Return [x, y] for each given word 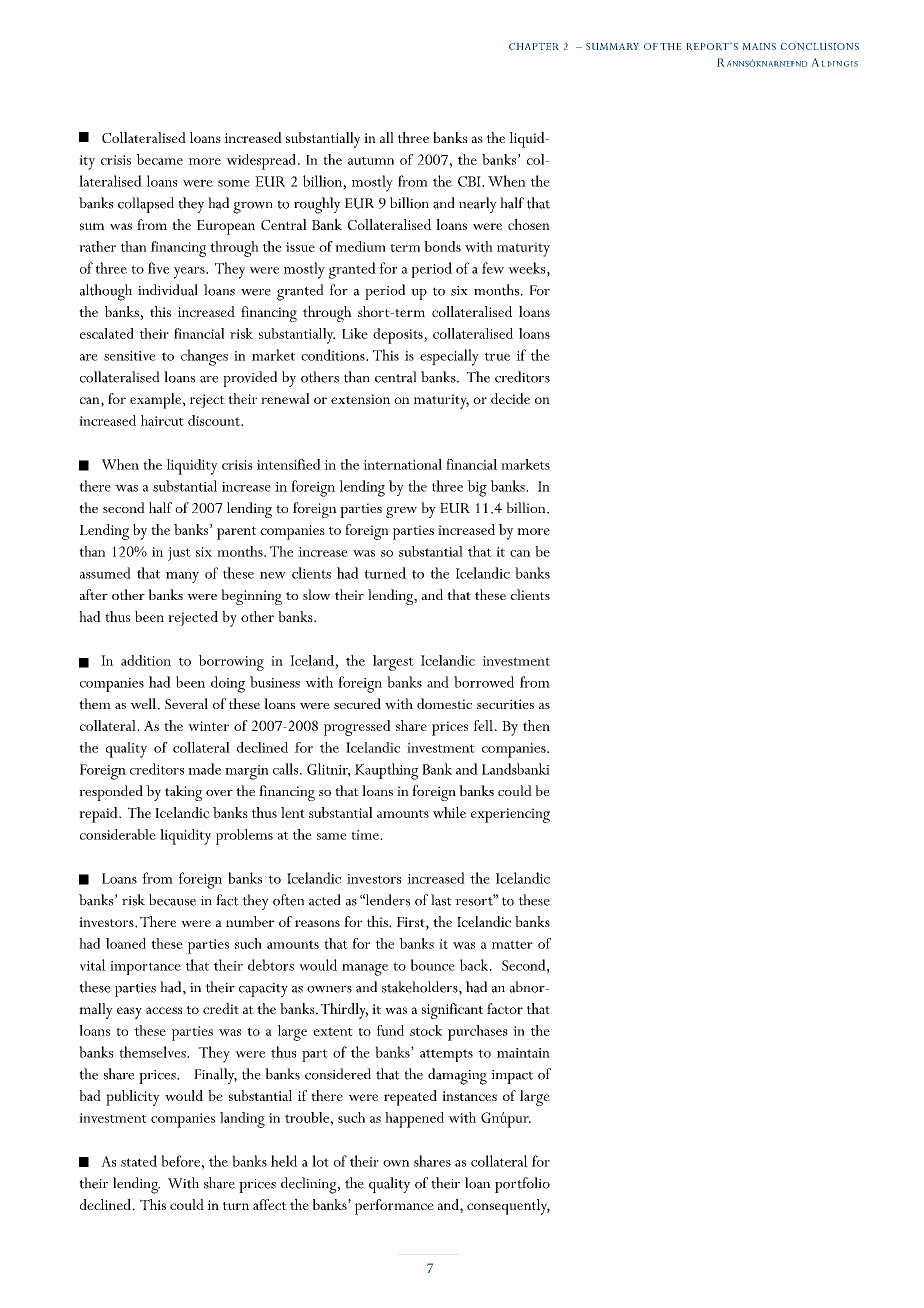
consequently [508, 1207]
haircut [162, 420]
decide [510, 398]
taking [183, 793]
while [449, 812]
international [402, 464]
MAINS [759, 46]
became [159, 159]
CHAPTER [534, 46]
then [536, 725]
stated [139, 1161]
